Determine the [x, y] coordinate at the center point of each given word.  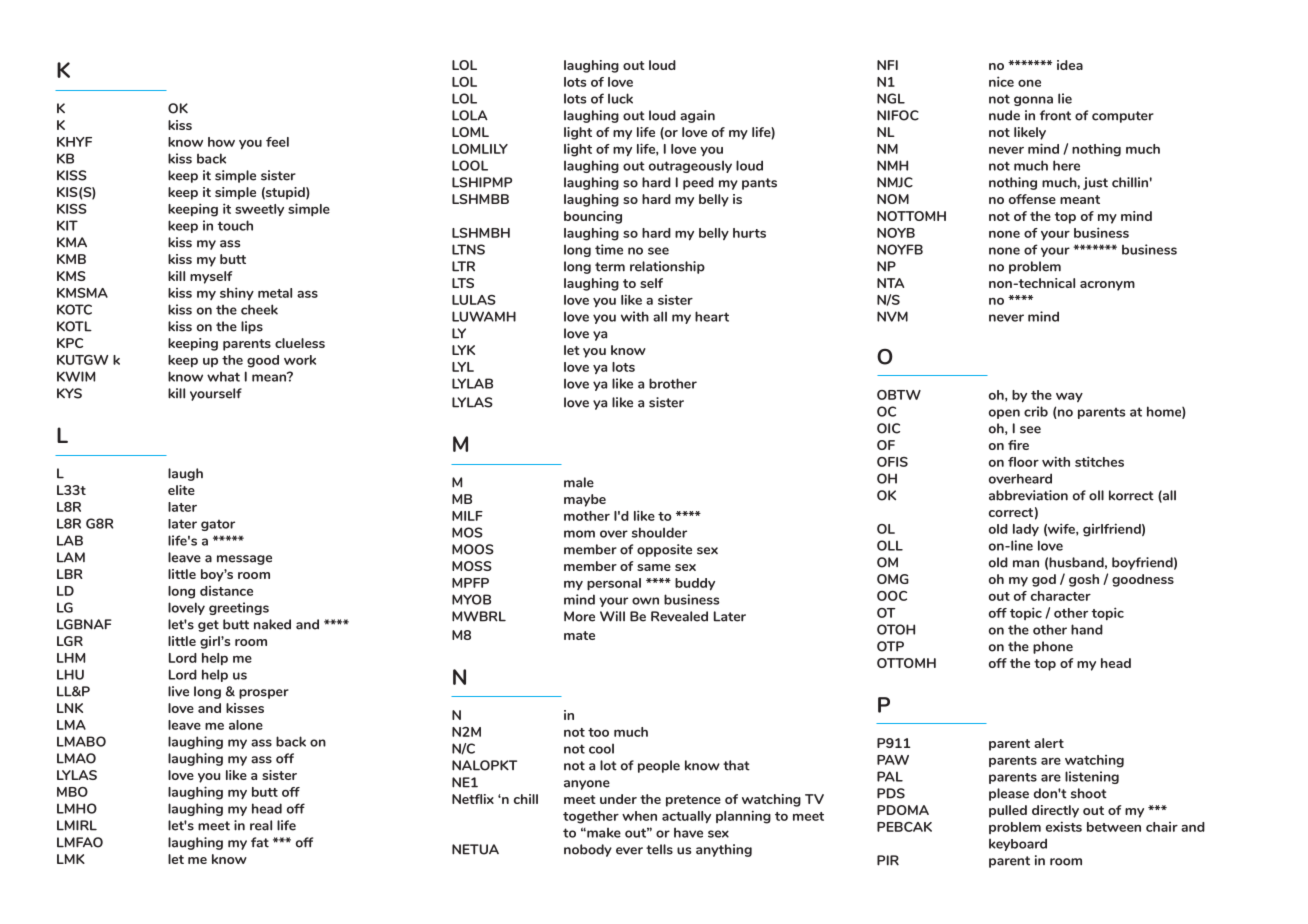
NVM [892, 316]
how [221, 142]
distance [226, 591]
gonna [1033, 101]
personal [614, 584]
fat [260, 842]
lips [252, 327]
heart [712, 316]
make [603, 833]
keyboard [1018, 844]
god [1044, 580]
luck [620, 98]
